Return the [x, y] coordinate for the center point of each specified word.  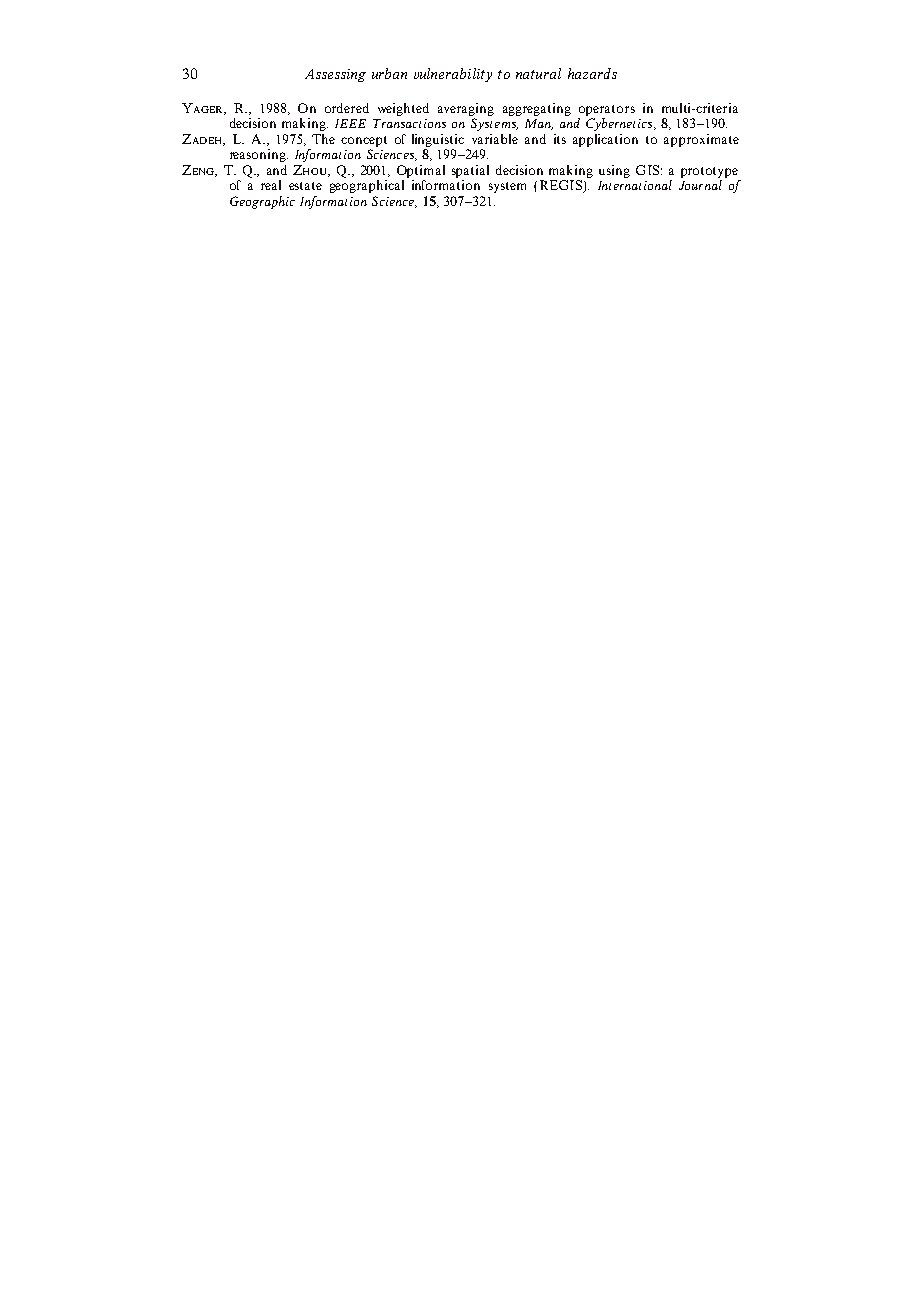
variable [495, 139]
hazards [592, 73]
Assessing [335, 75]
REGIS [562, 186]
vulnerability [453, 75]
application [605, 140]
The [323, 139]
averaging [466, 109]
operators [607, 110]
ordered [347, 108]
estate [305, 186]
